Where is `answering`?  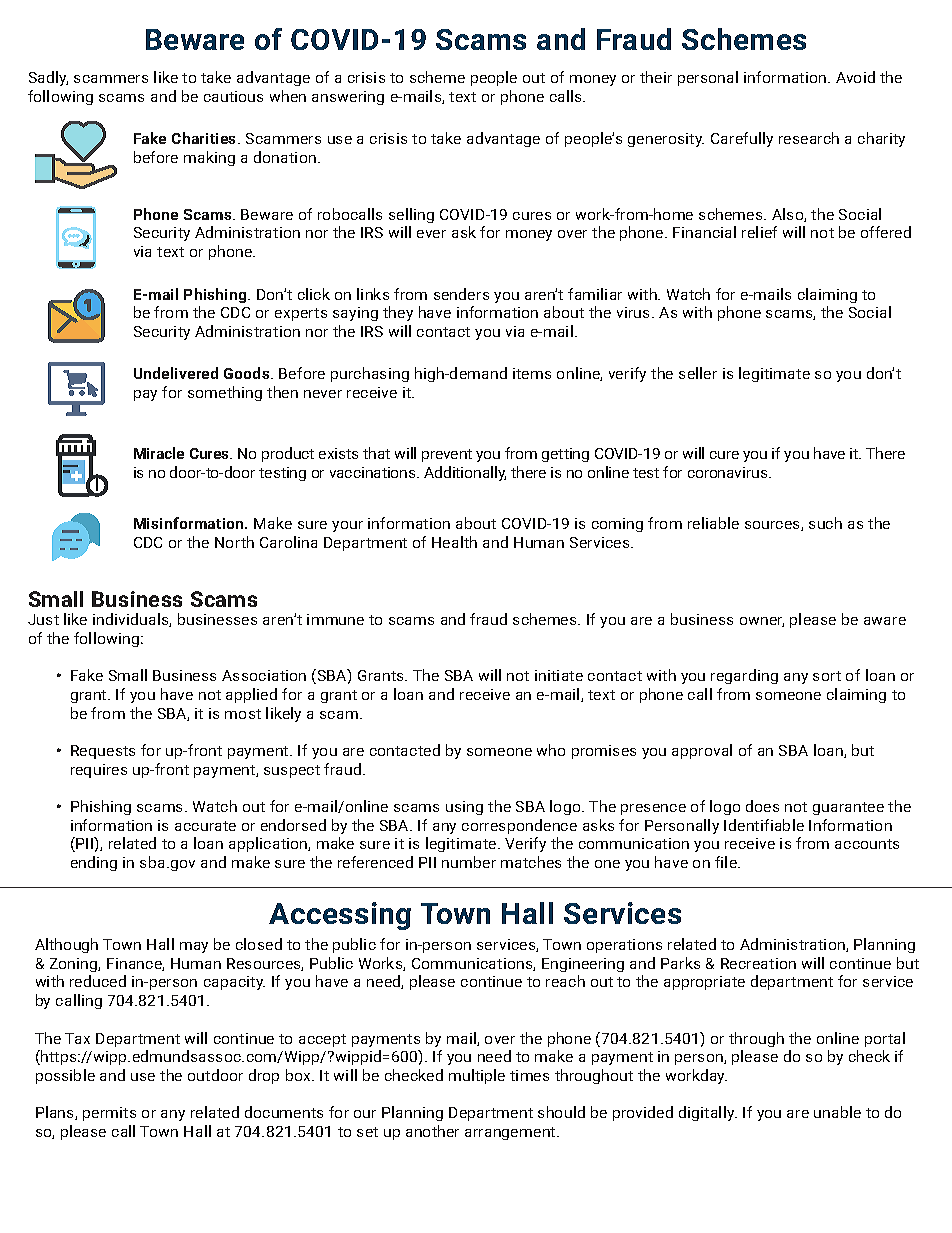
answering is located at coordinates (348, 98).
